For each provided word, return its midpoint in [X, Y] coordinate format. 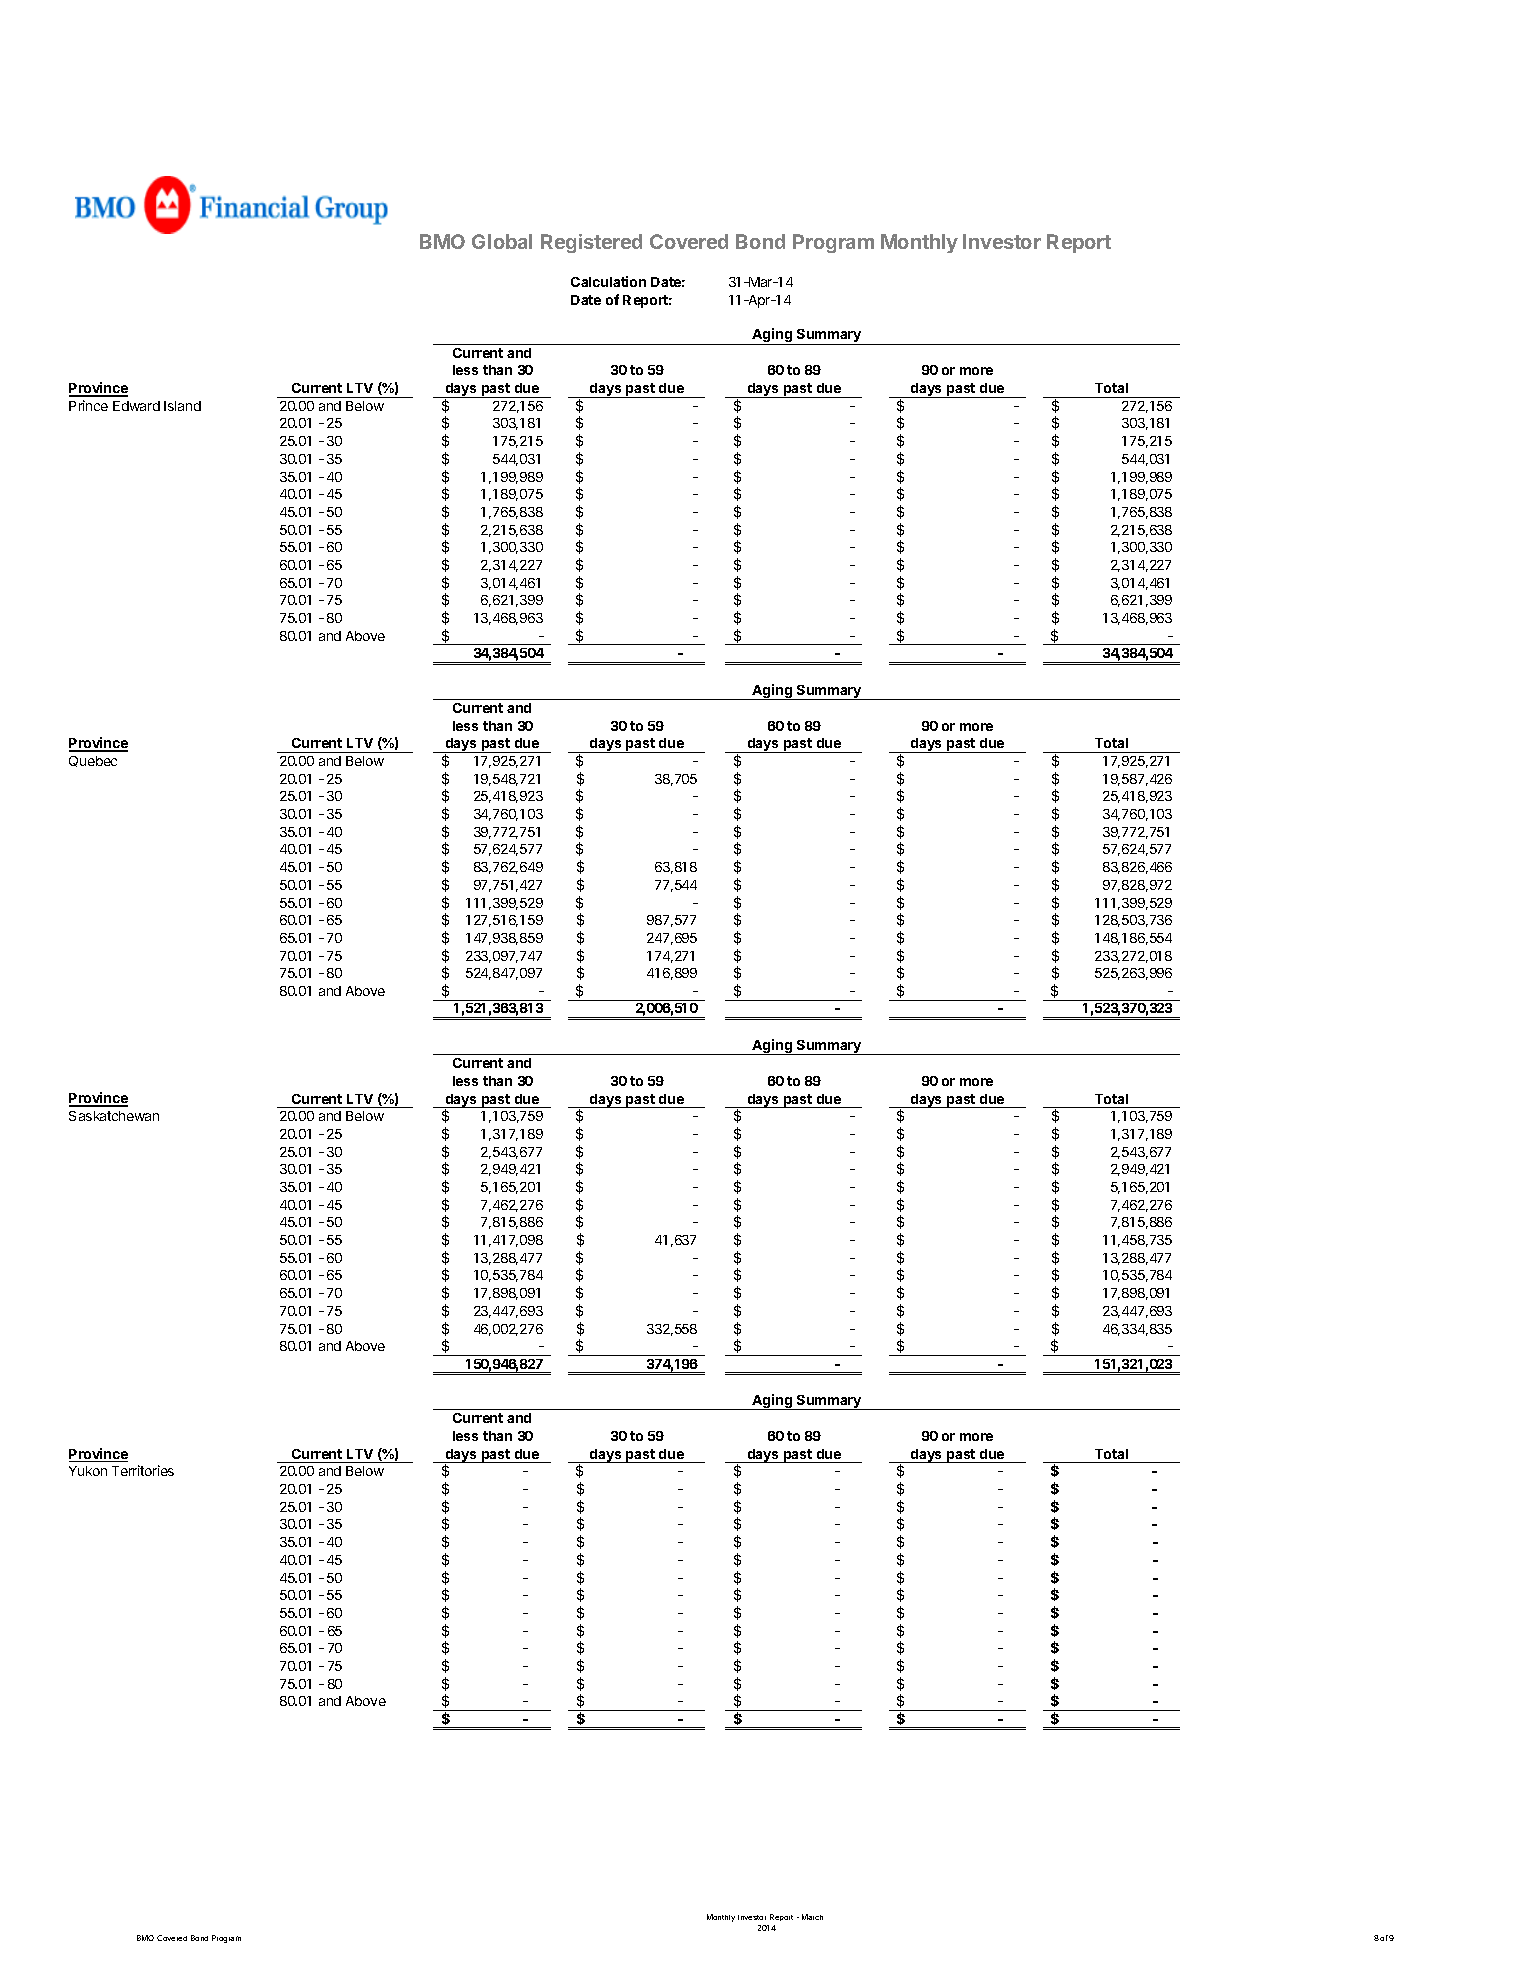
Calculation [608, 281]
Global [502, 241]
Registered [591, 243]
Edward [136, 406]
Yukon [88, 1471]
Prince [88, 405]
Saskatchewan [114, 1116]
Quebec [93, 761]
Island [182, 406]
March [812, 1917]
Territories [143, 1470]
